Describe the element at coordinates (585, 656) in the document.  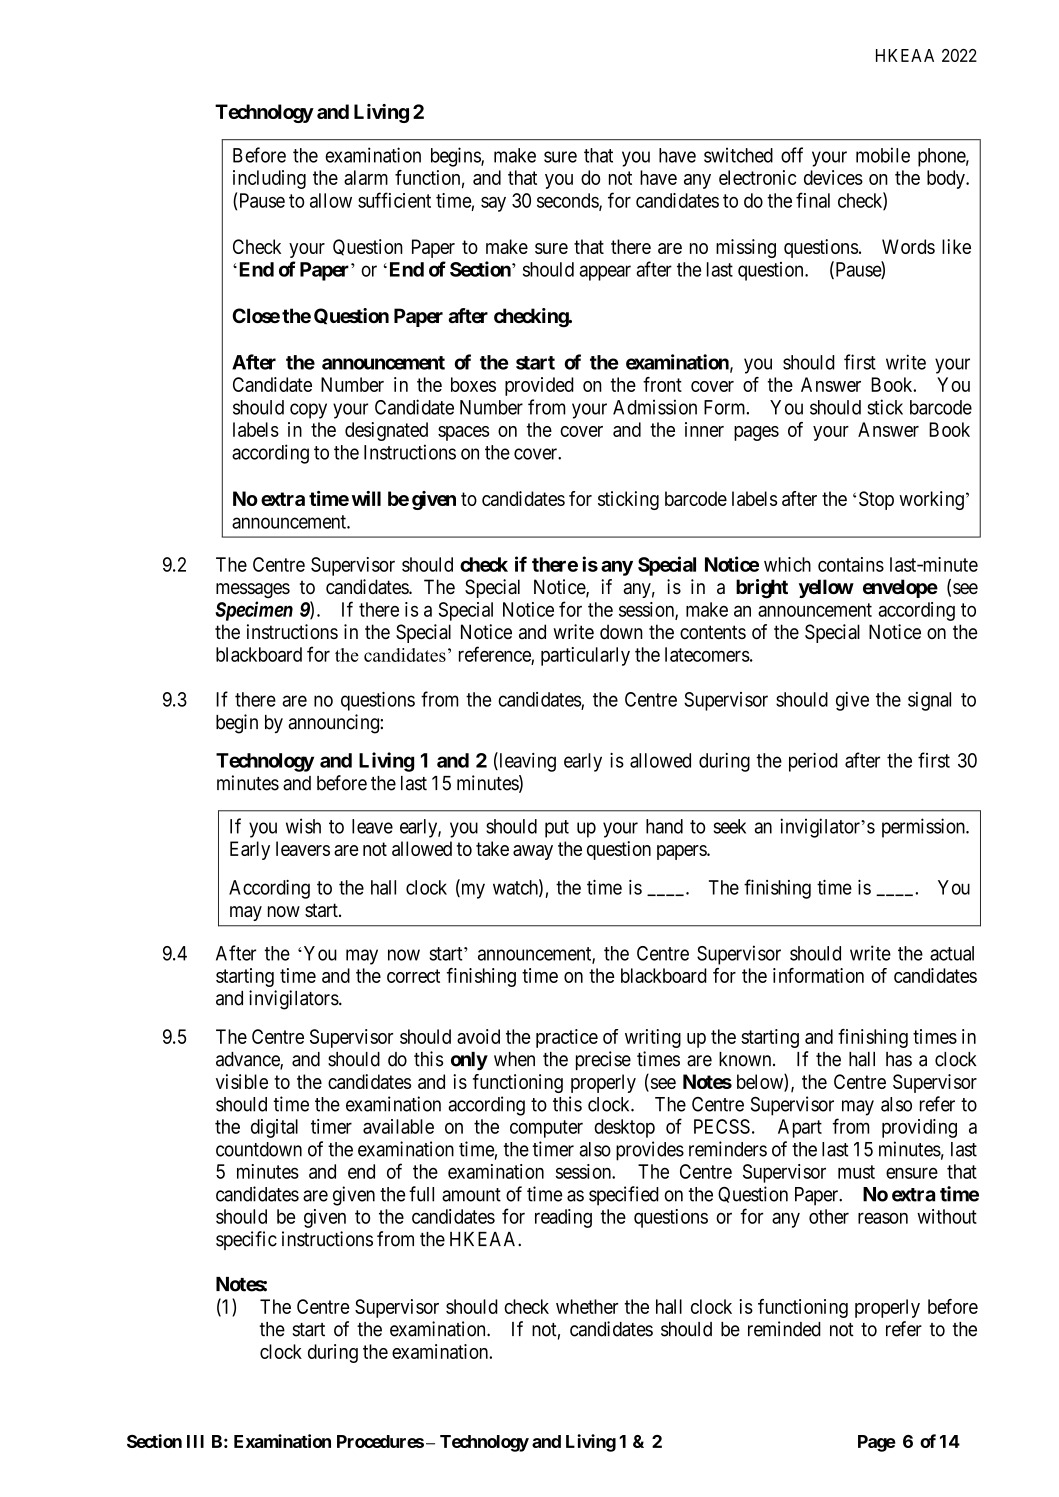
I see `particularly` at that location.
